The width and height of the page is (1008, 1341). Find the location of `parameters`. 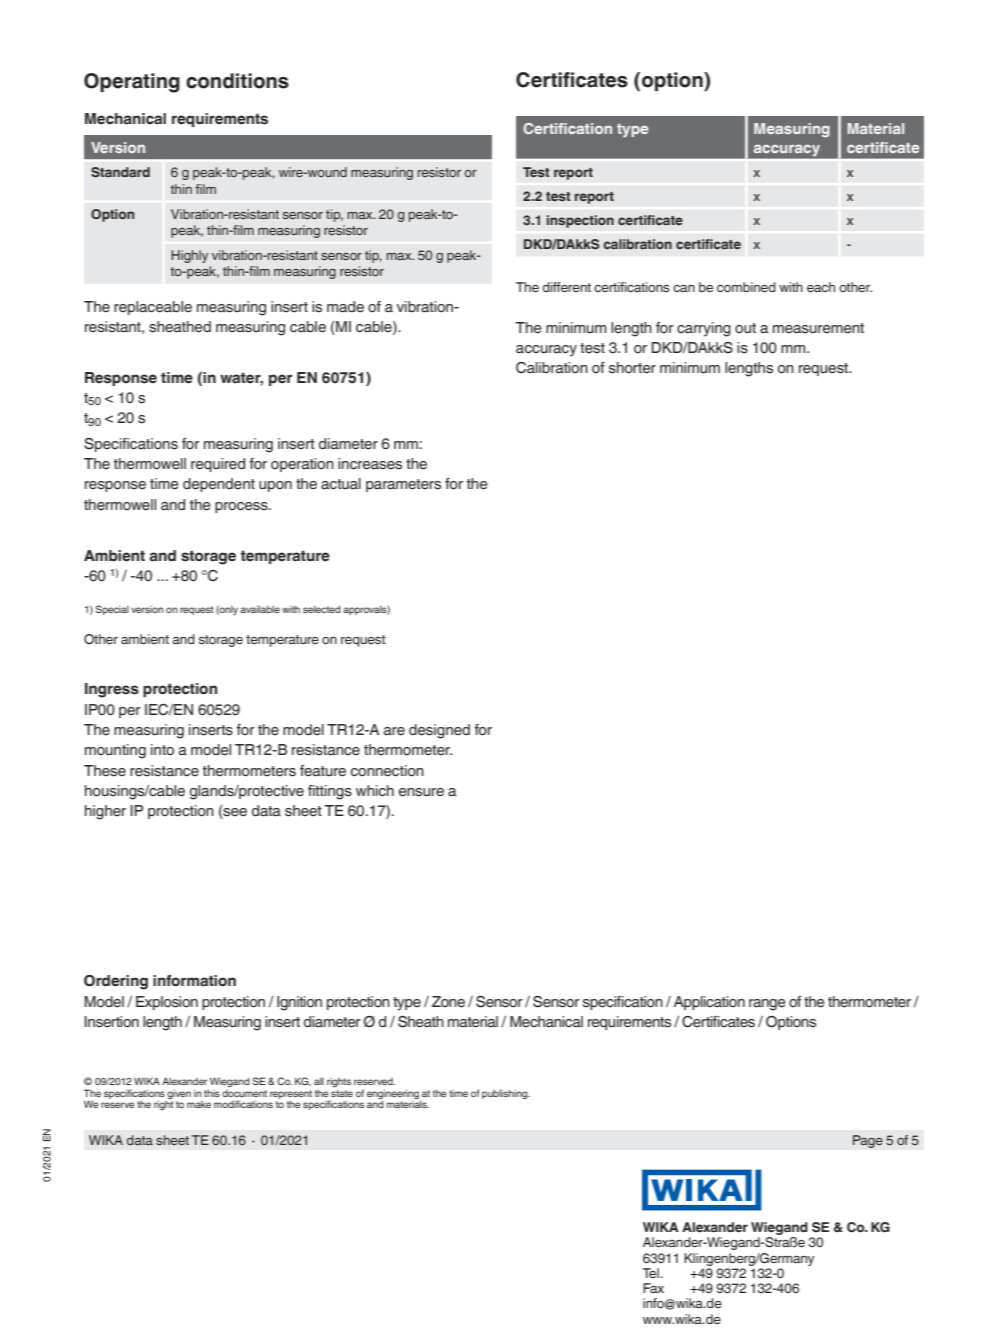

parameters is located at coordinates (403, 485).
